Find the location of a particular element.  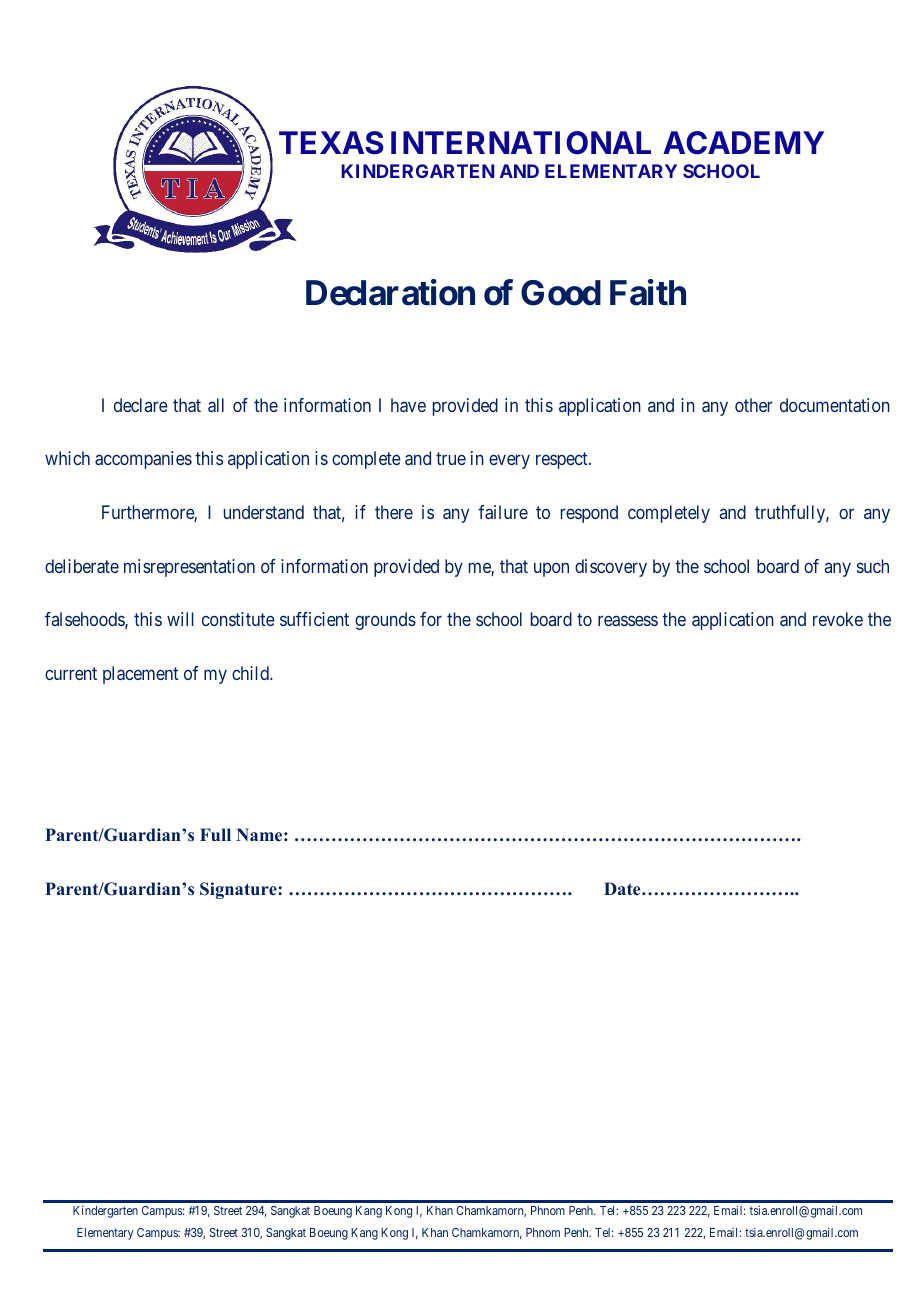

Date is located at coordinates (623, 889).
